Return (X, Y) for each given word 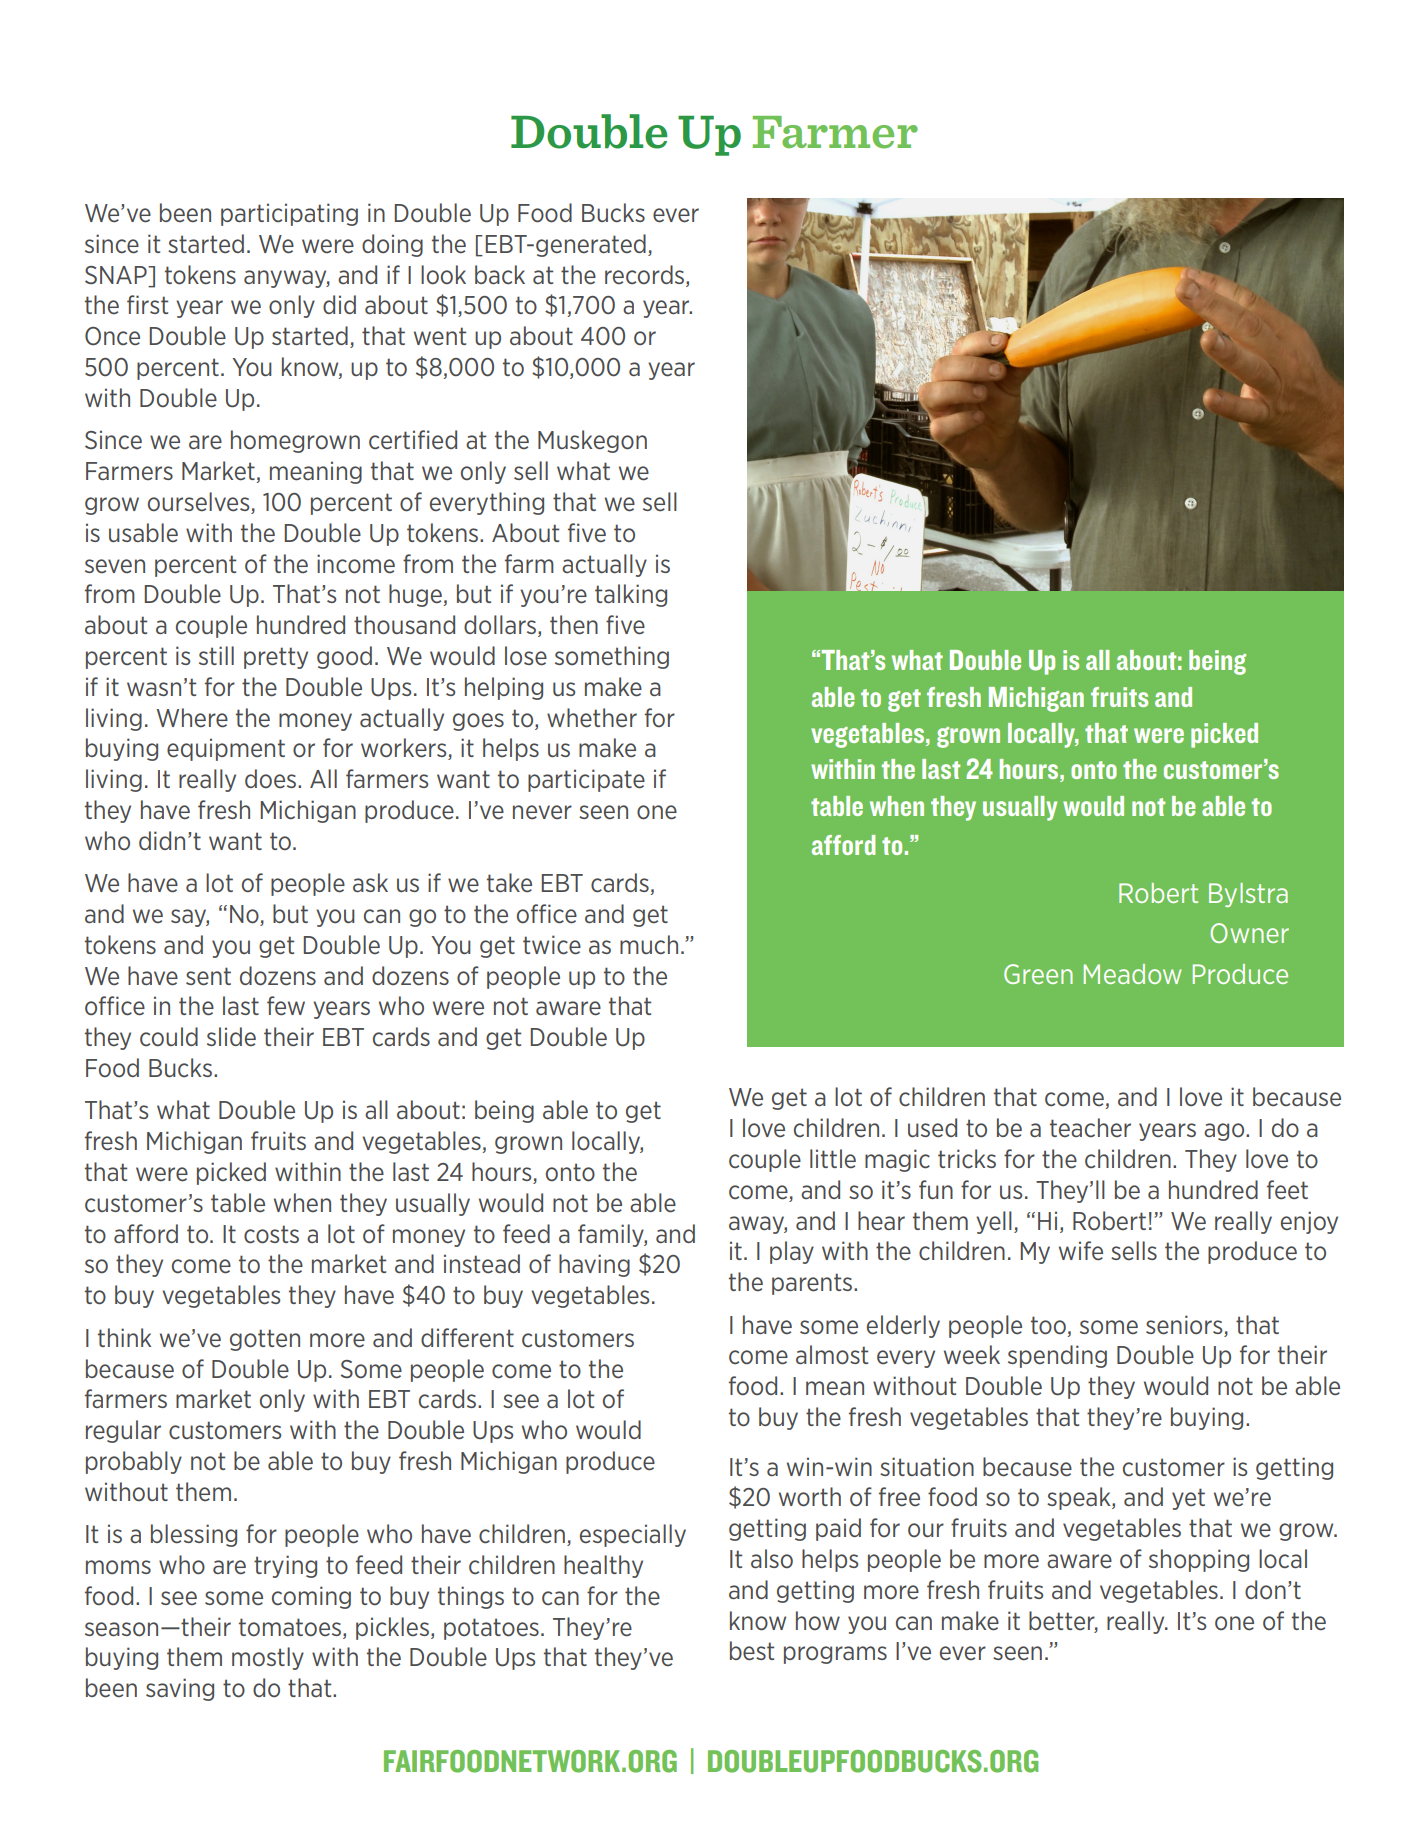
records (646, 275)
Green (1038, 974)
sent (208, 976)
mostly (268, 1658)
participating (289, 214)
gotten (265, 1340)
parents (813, 1284)
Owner (1249, 933)
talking (631, 595)
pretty (276, 658)
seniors (1184, 1325)
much (649, 945)
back (500, 274)
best (752, 1651)
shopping (1199, 1560)
